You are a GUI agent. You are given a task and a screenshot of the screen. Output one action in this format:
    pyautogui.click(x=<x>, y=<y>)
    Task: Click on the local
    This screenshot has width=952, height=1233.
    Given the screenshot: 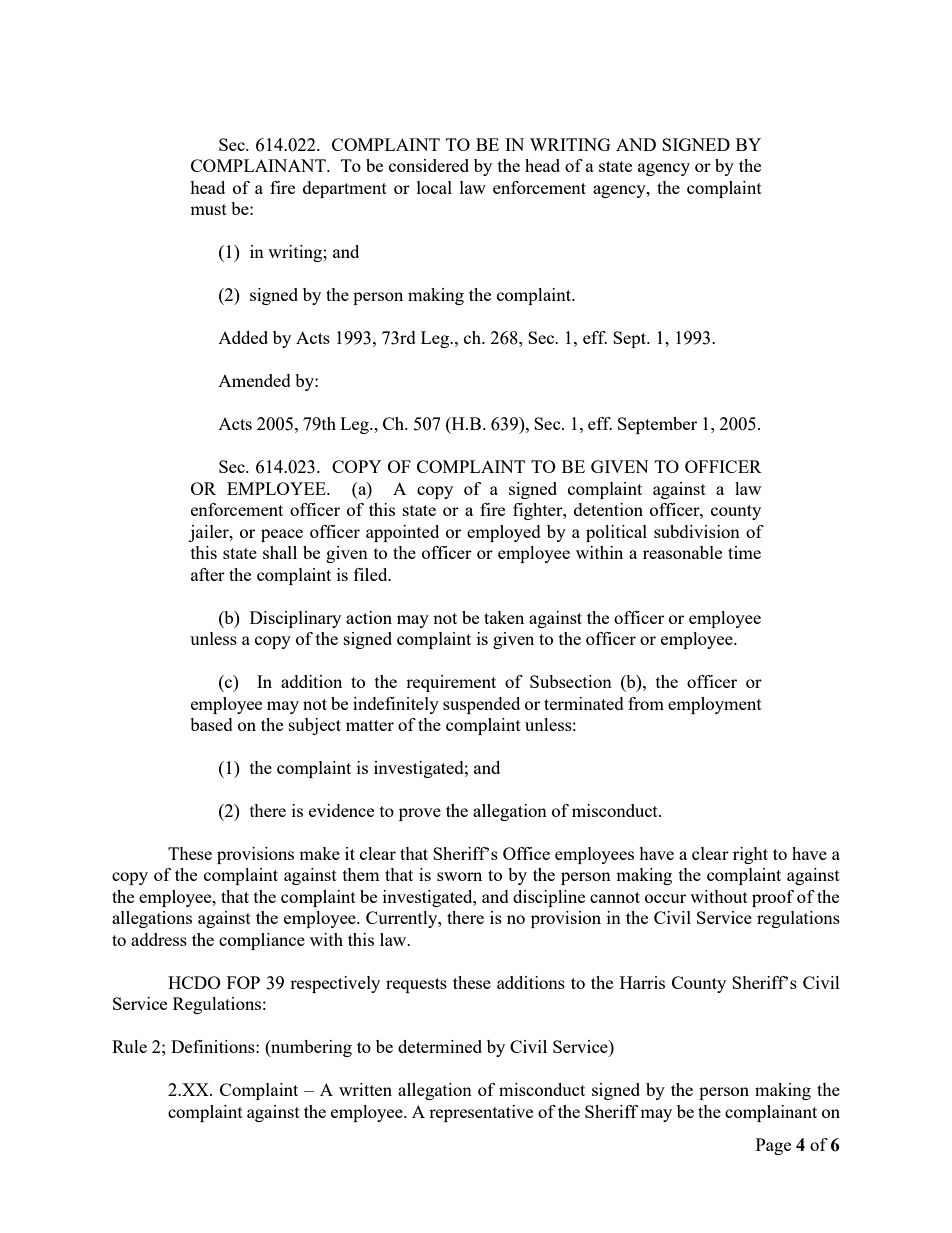 What is the action you would take?
    pyautogui.click(x=434, y=187)
